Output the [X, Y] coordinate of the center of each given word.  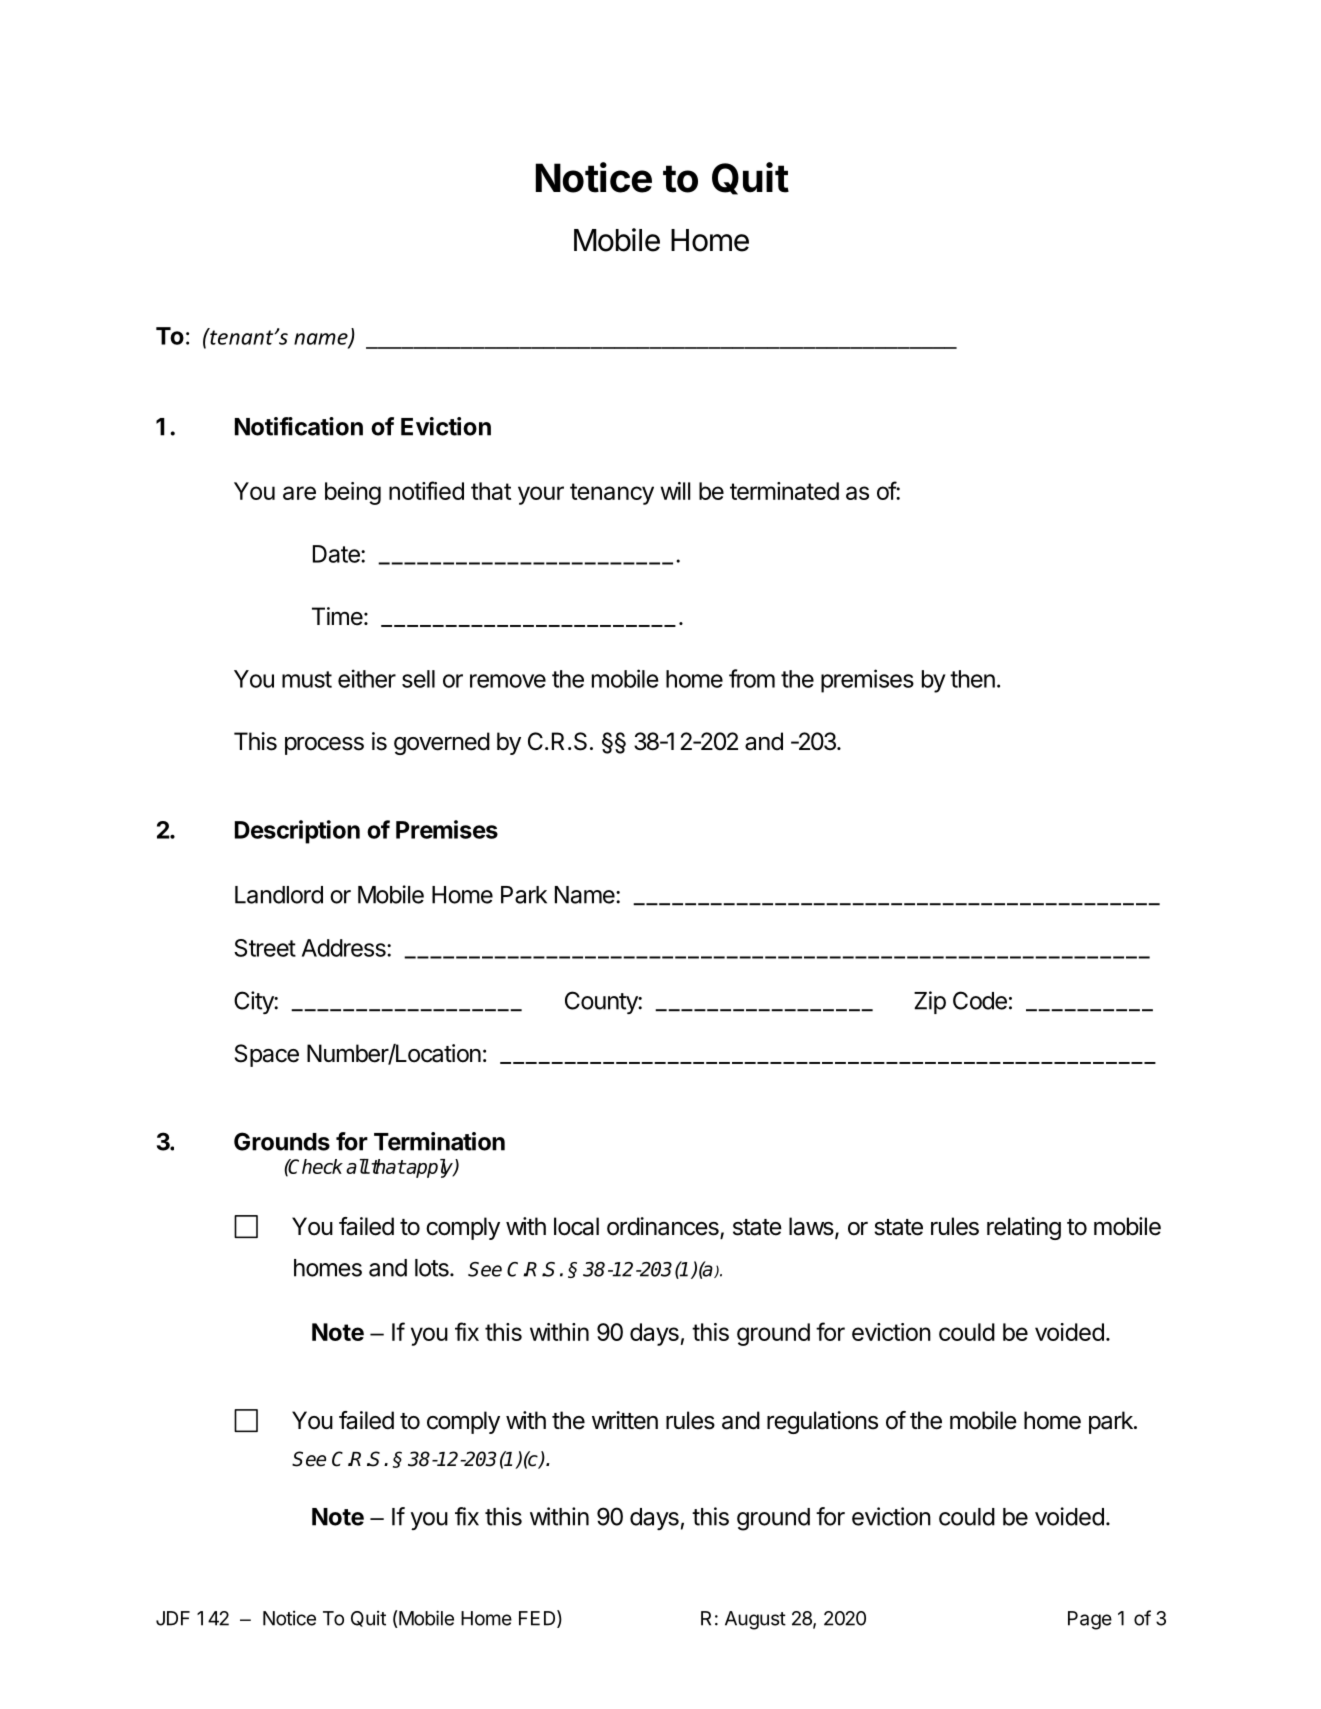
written [625, 1420]
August [755, 1620]
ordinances [664, 1227]
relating [1024, 1228]
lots [433, 1268]
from [752, 678]
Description [297, 832]
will [675, 491]
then [972, 679]
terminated [784, 491]
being [353, 493]
